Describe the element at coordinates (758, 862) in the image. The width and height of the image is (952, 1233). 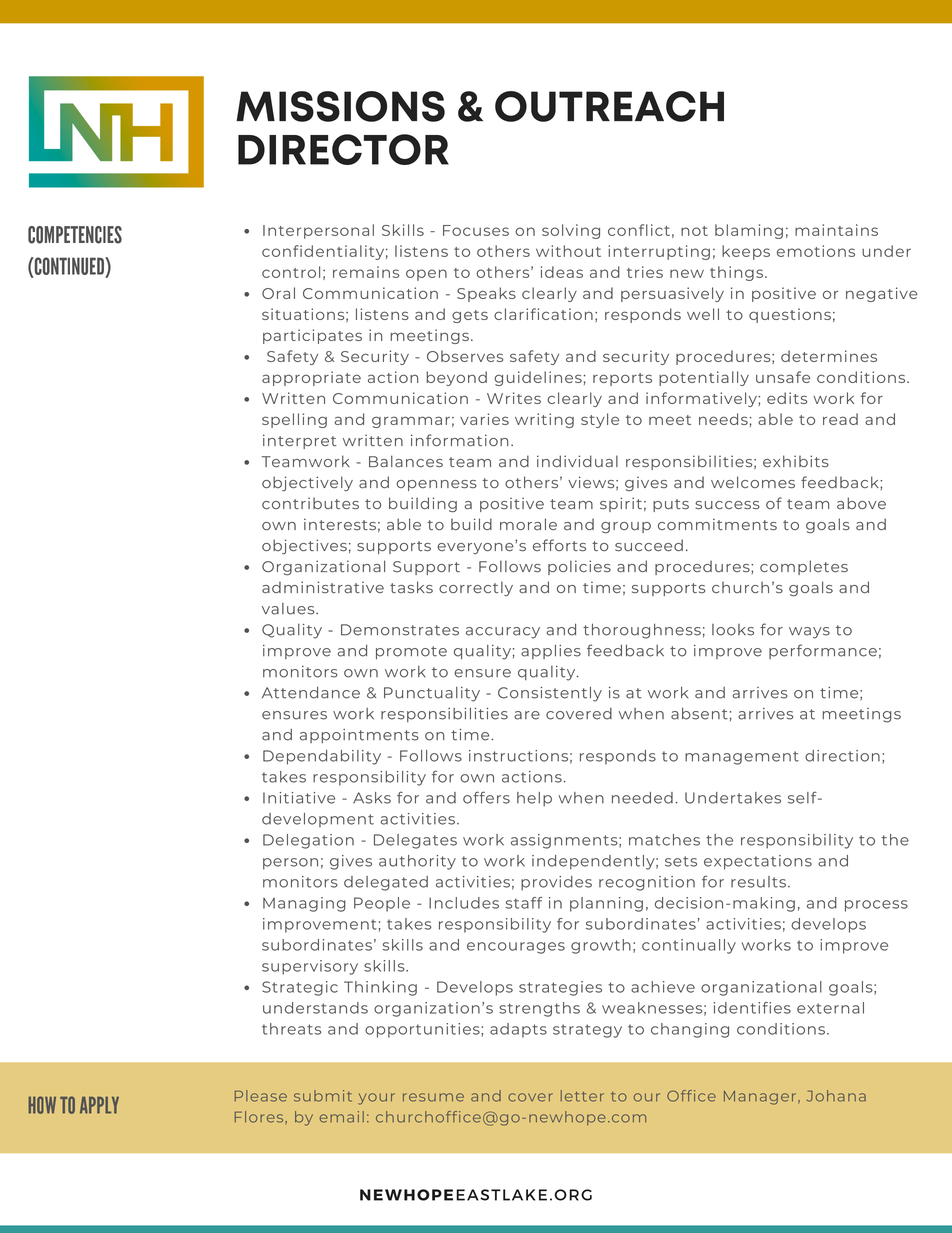
I see `expectations` at that location.
